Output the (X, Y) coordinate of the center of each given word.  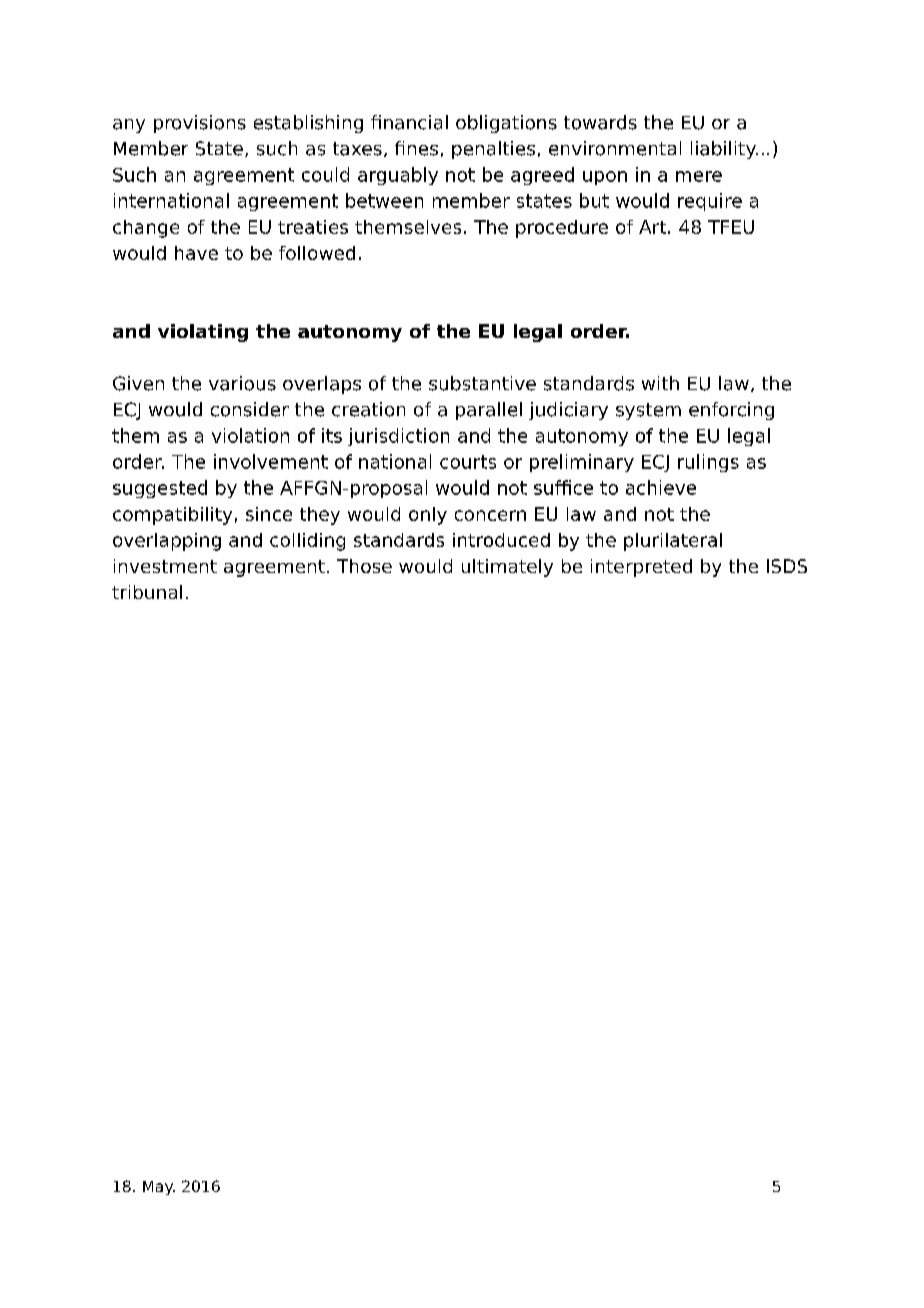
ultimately (507, 568)
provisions (200, 124)
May (159, 1188)
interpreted (641, 568)
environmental (615, 148)
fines (416, 148)
